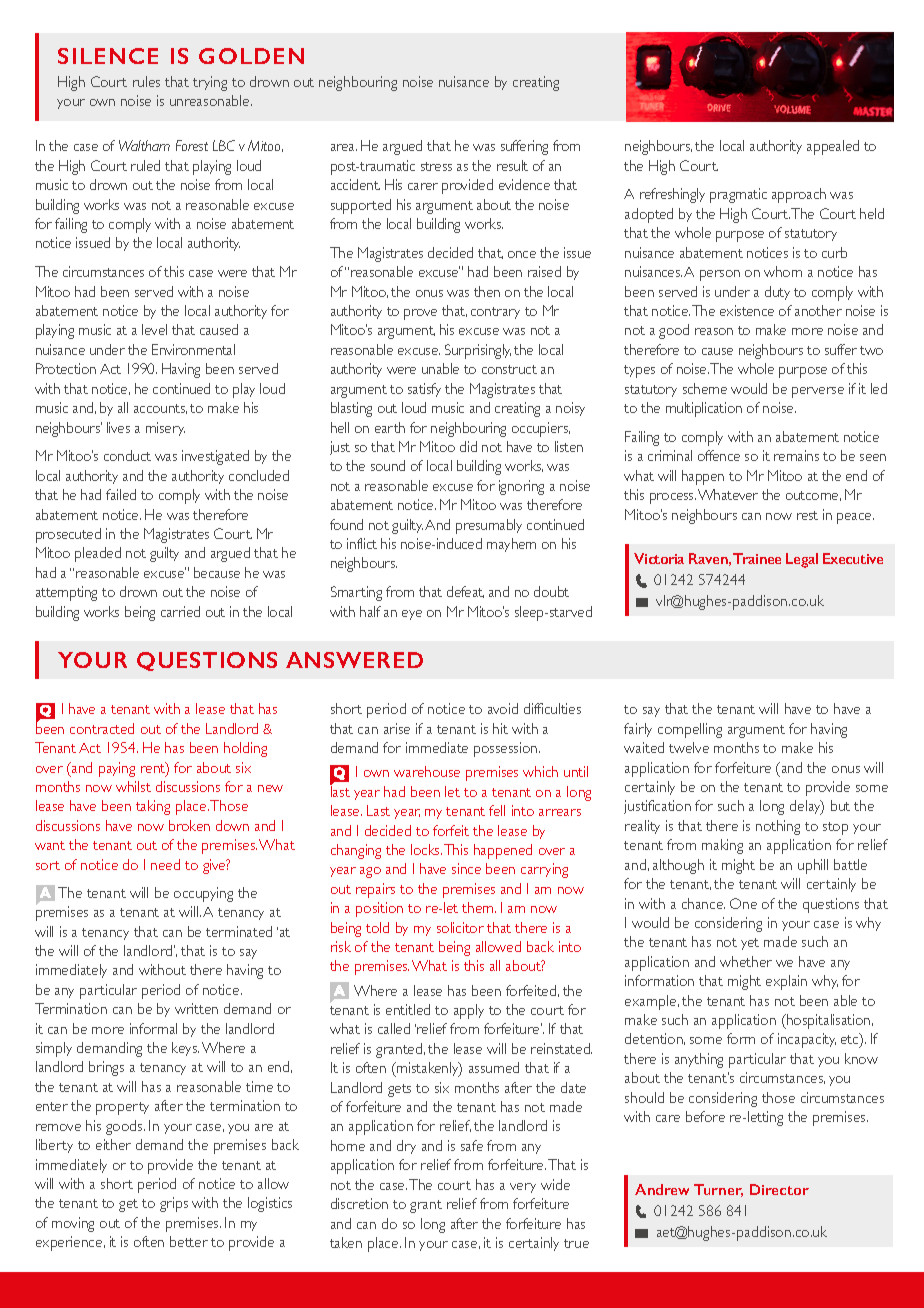 The width and height of the screenshot is (924, 1308). I want to click on locks, so click(426, 849).
